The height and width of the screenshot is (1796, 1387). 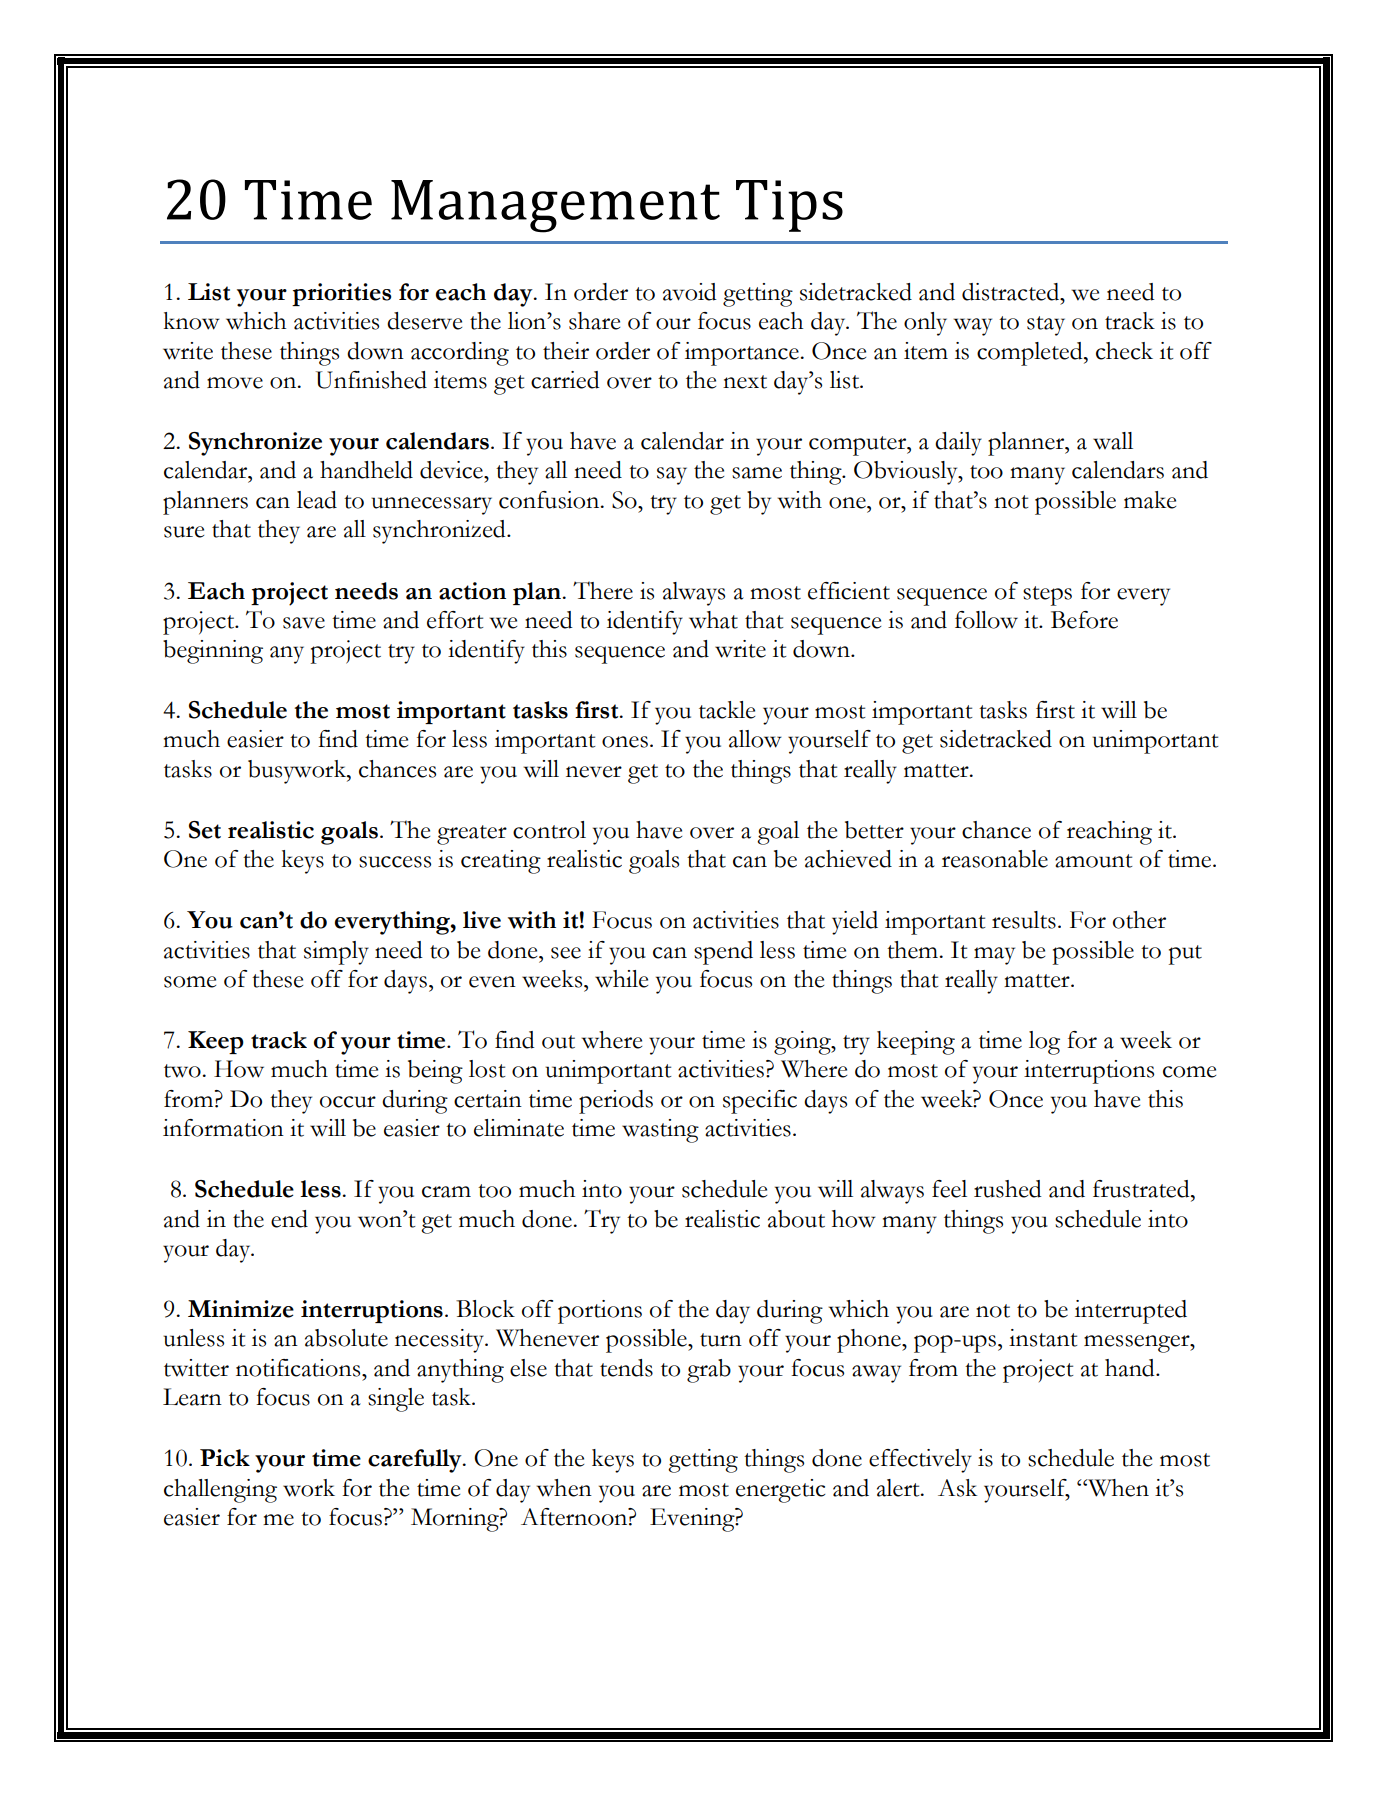 I want to click on wasting, so click(x=660, y=1131).
